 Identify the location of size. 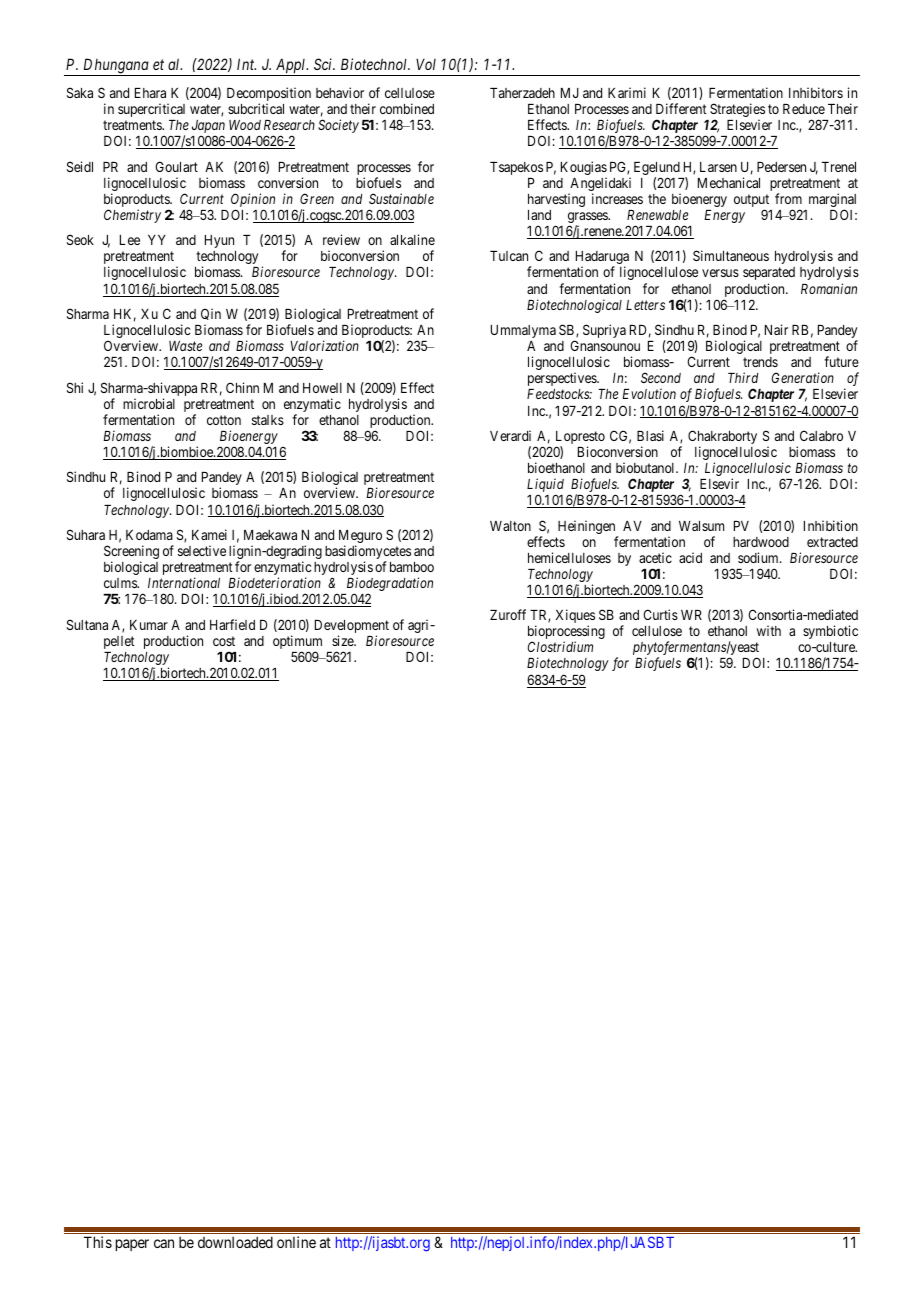
(344, 640).
